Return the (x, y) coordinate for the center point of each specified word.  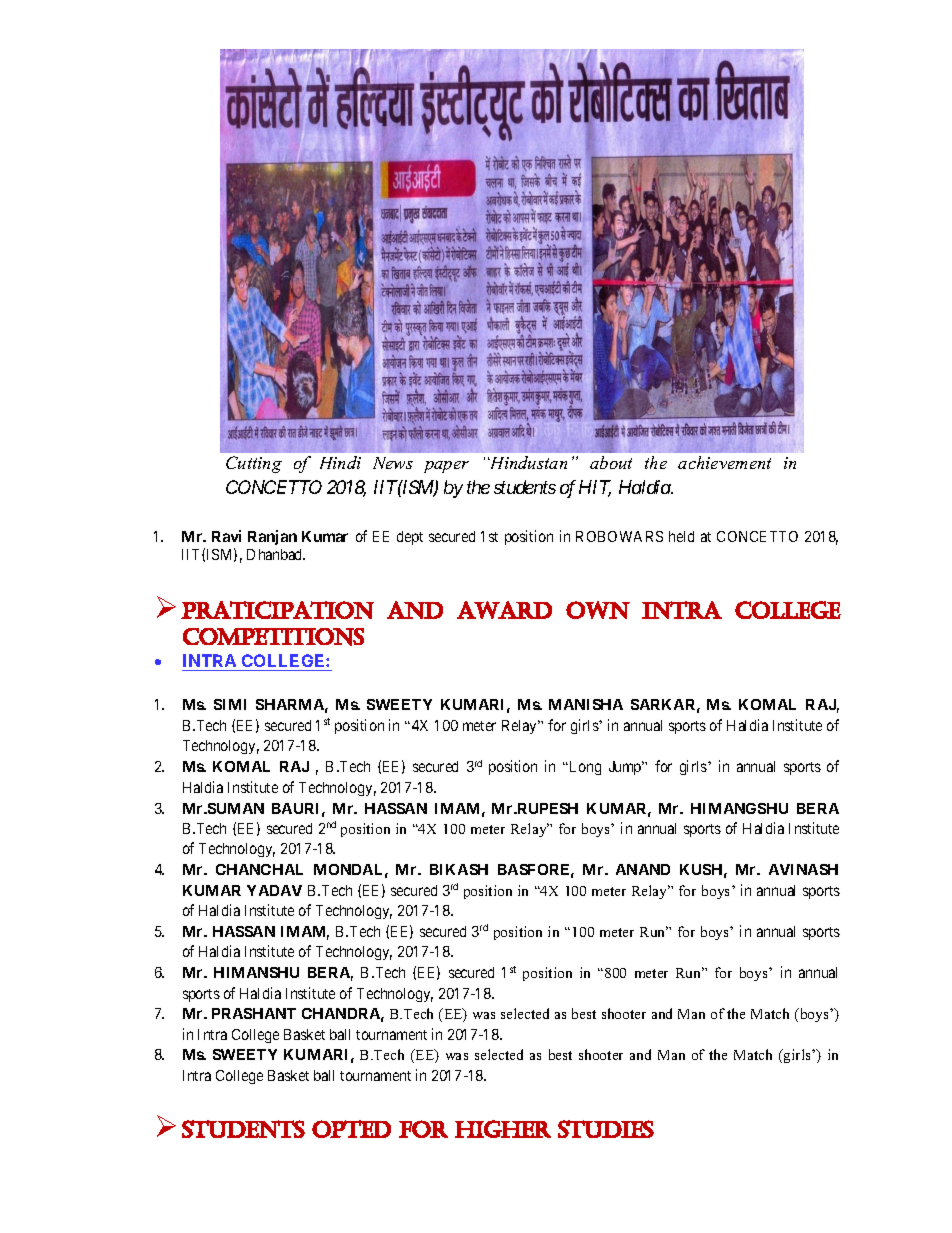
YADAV (274, 890)
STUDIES (606, 1129)
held (681, 536)
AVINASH (803, 869)
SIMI (230, 704)
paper (446, 467)
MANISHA (586, 704)
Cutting (254, 464)
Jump (626, 768)
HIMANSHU (256, 972)
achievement (724, 462)
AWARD (504, 610)
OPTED (351, 1129)
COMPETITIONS (273, 637)
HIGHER (503, 1129)
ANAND (643, 869)
